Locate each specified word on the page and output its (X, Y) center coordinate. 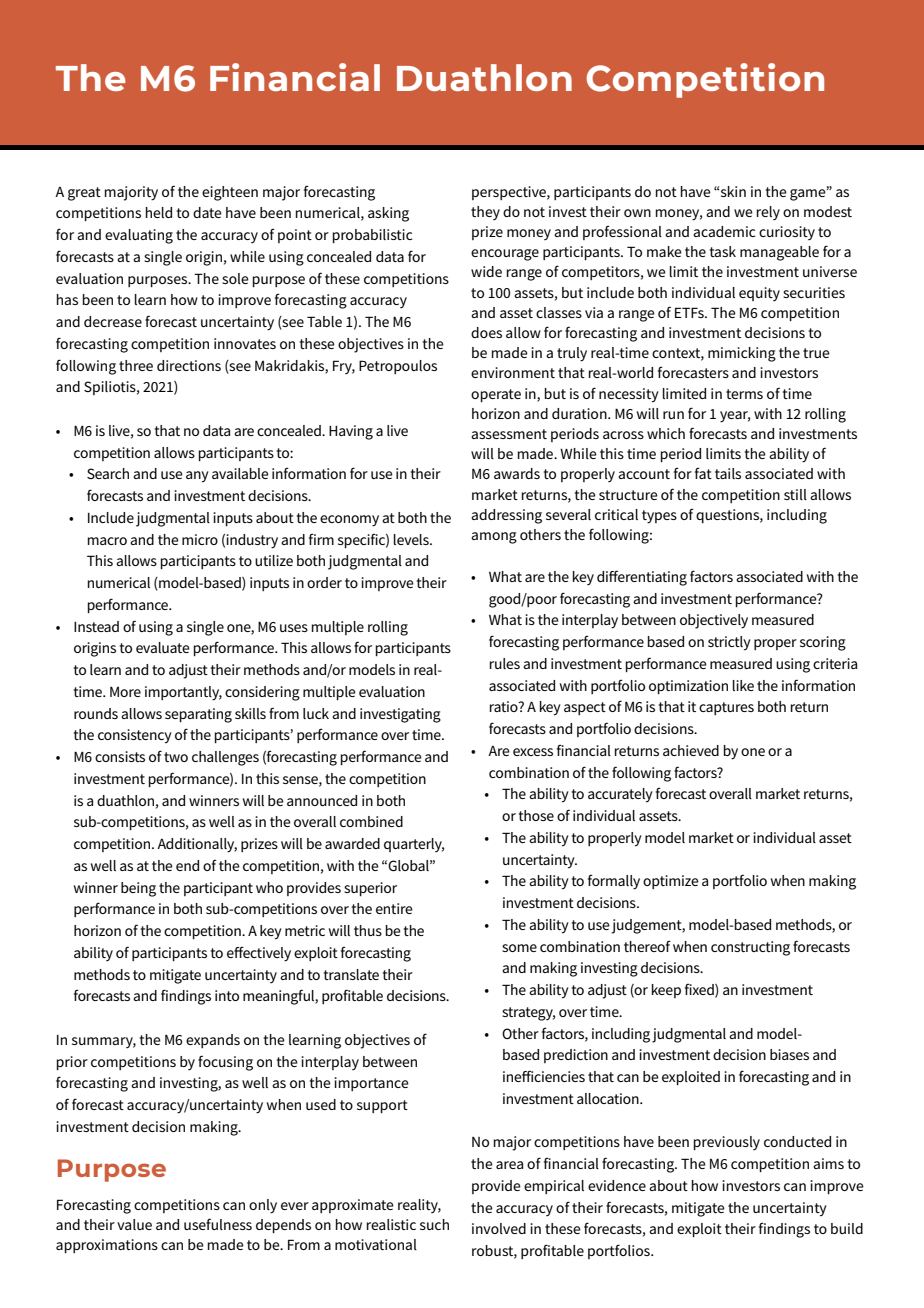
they (485, 213)
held (159, 212)
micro (200, 539)
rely (768, 213)
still (795, 494)
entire (394, 908)
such (434, 1224)
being (138, 889)
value (134, 1224)
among (494, 538)
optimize (671, 882)
